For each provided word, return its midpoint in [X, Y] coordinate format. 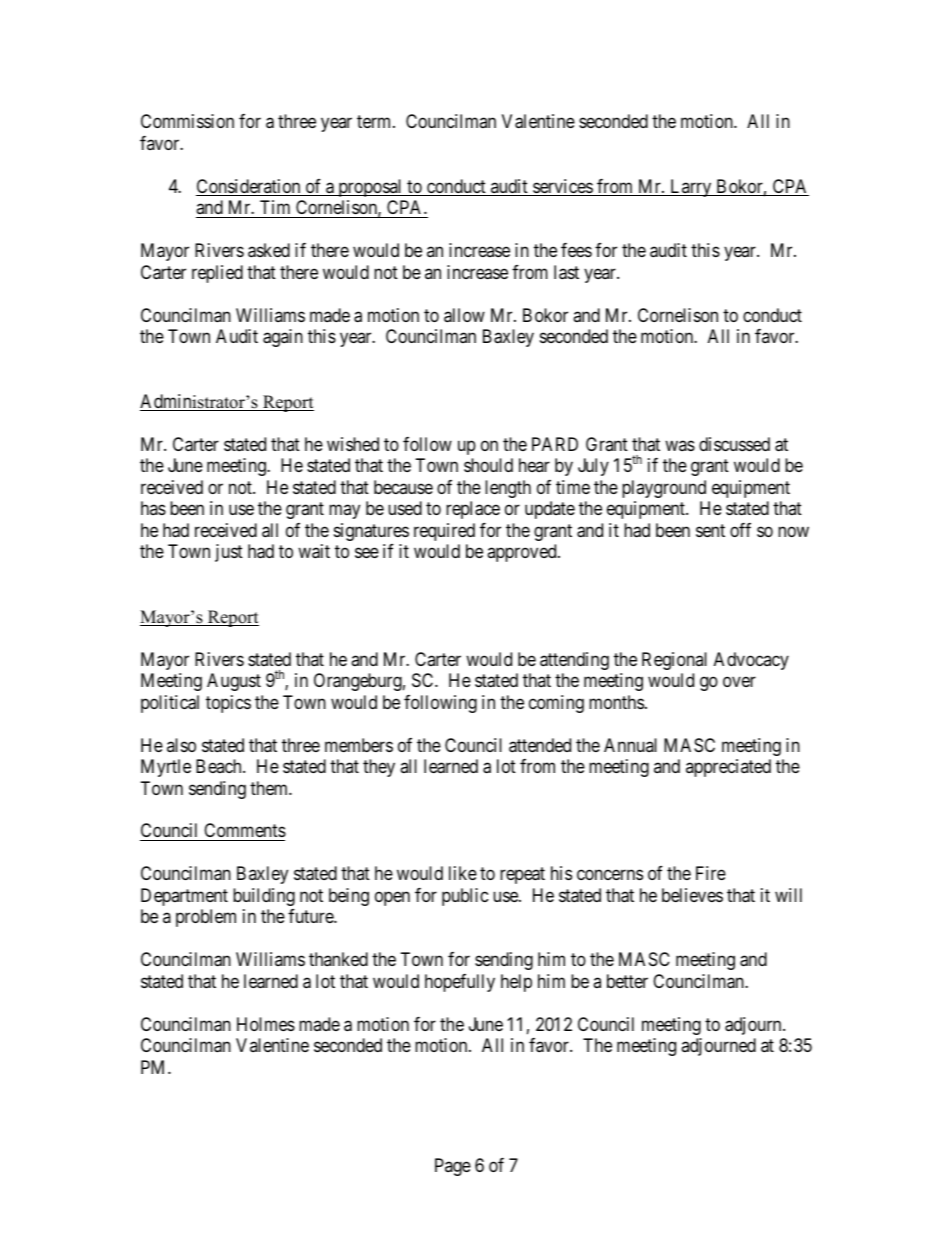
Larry [691, 188]
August [234, 682]
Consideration [249, 187]
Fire [711, 873]
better [627, 981]
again [283, 338]
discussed [734, 444]
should [488, 465]
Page [453, 1167]
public [465, 897]
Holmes [266, 1024]
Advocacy [751, 661]
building [264, 897]
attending [574, 661]
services [562, 187]
